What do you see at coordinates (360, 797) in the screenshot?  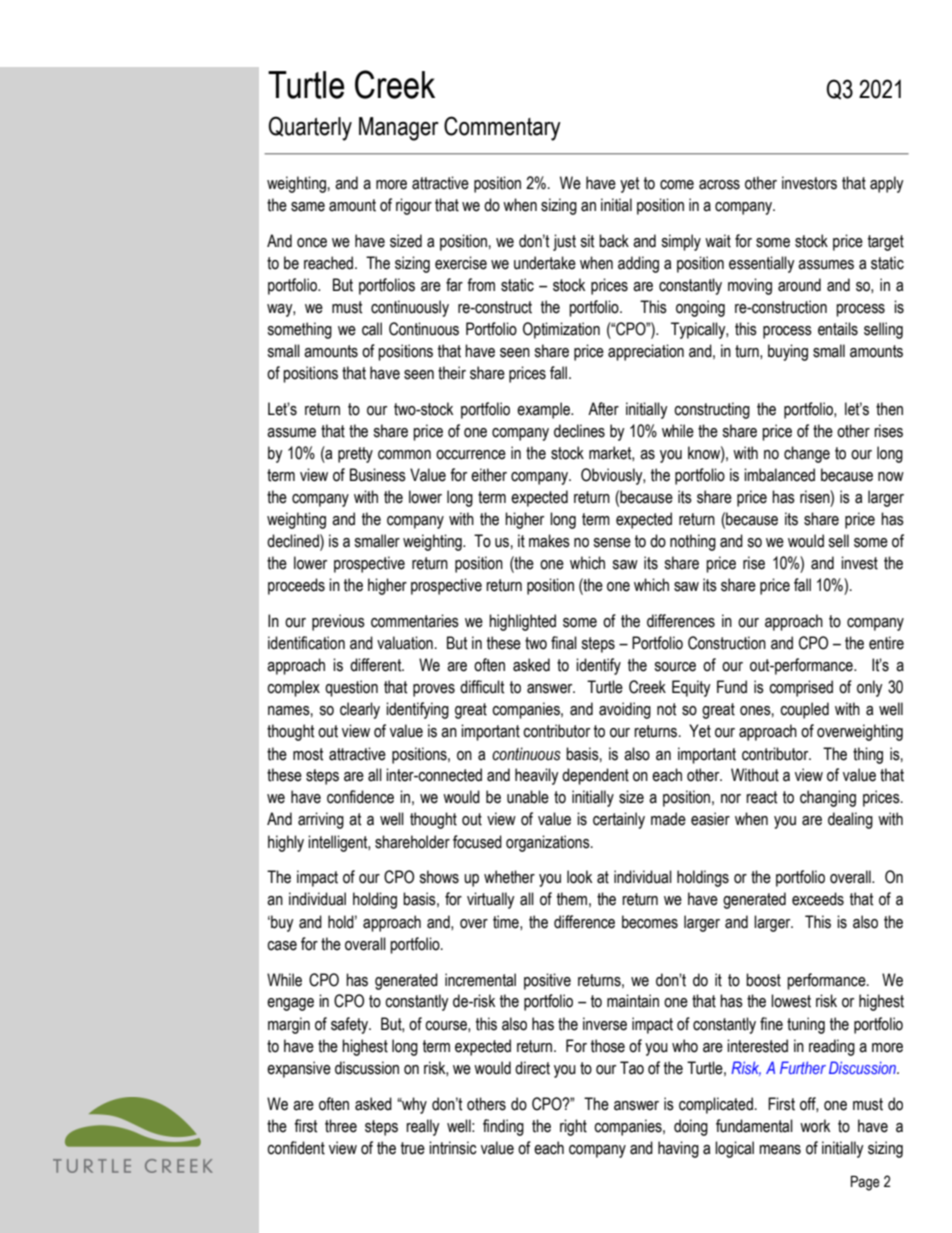 I see `confidence` at bounding box center [360, 797].
